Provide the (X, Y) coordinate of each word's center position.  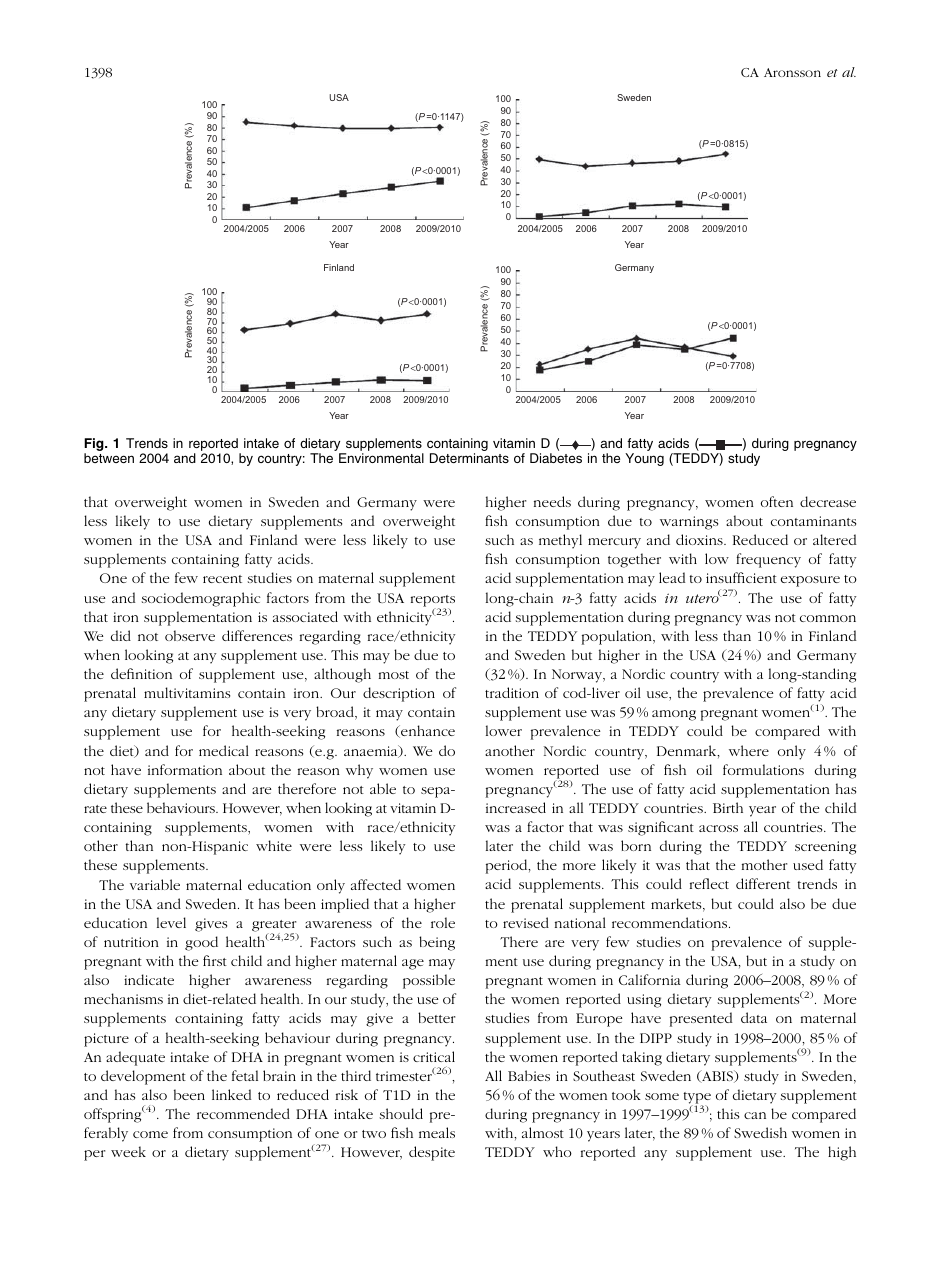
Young (644, 459)
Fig (95, 446)
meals (437, 1132)
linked (231, 1094)
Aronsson (792, 72)
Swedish (760, 1132)
